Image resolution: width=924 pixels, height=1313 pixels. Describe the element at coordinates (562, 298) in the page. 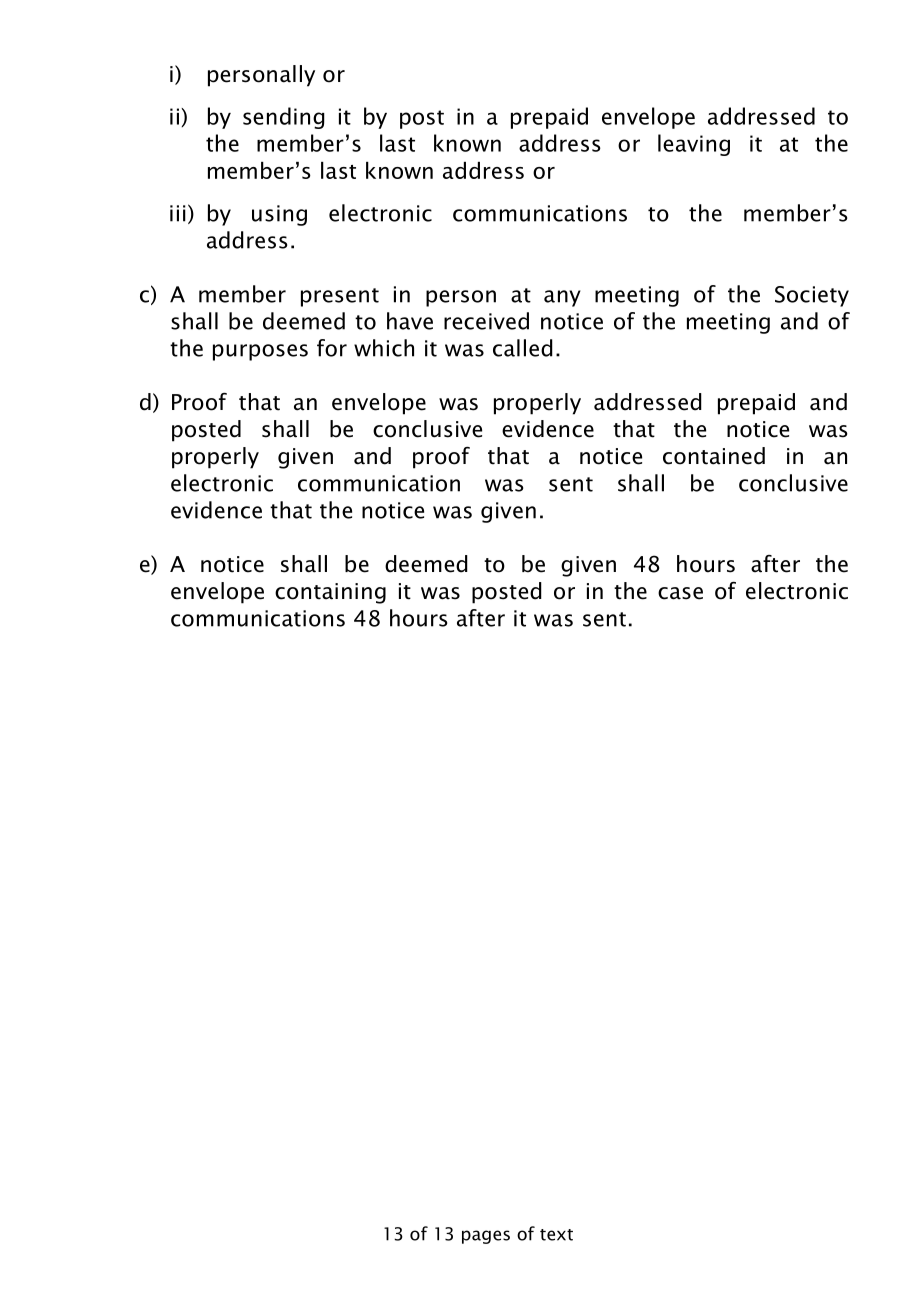

I see `any` at that location.
